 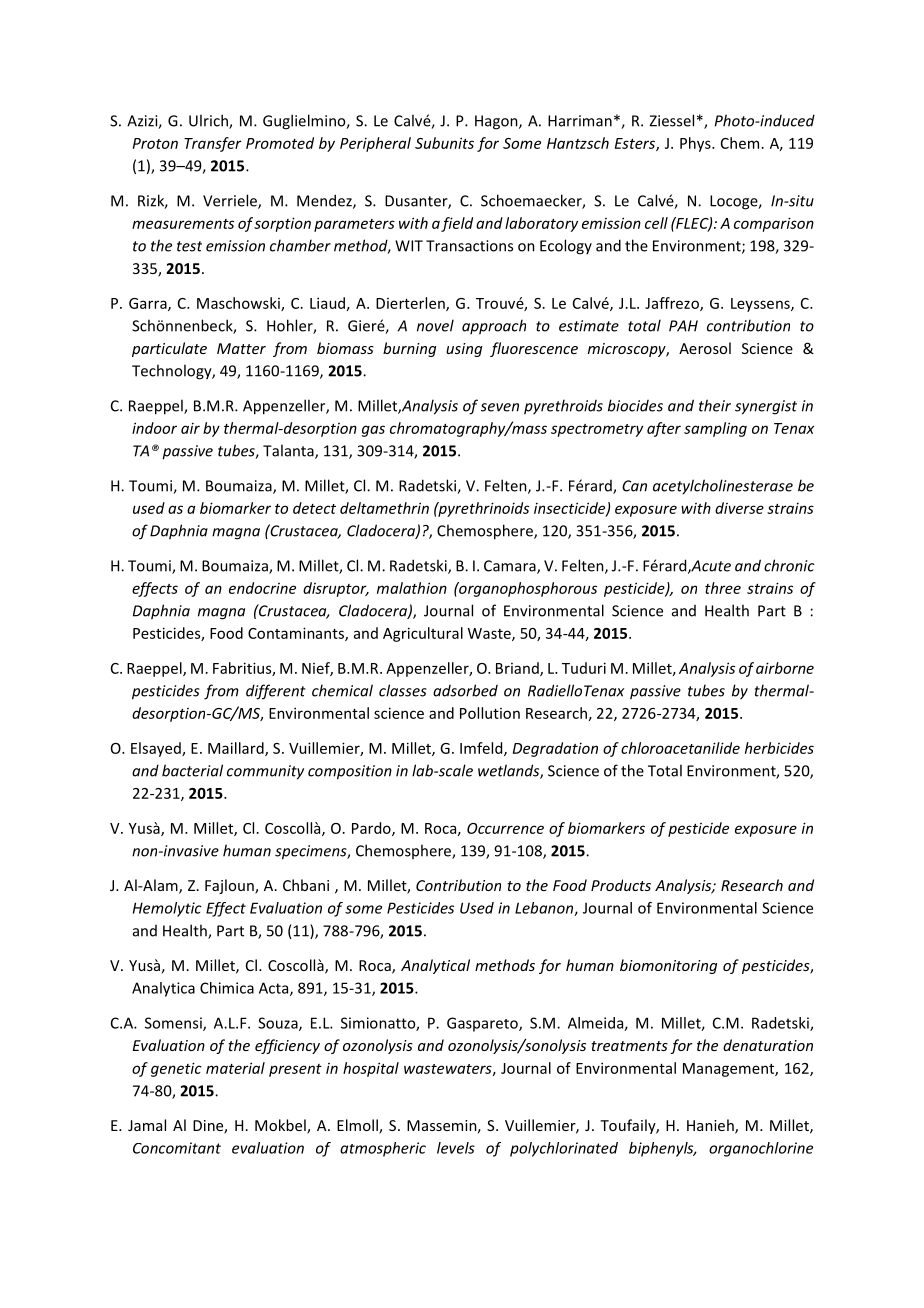 What do you see at coordinates (456, 1148) in the screenshot?
I see `levels` at bounding box center [456, 1148].
